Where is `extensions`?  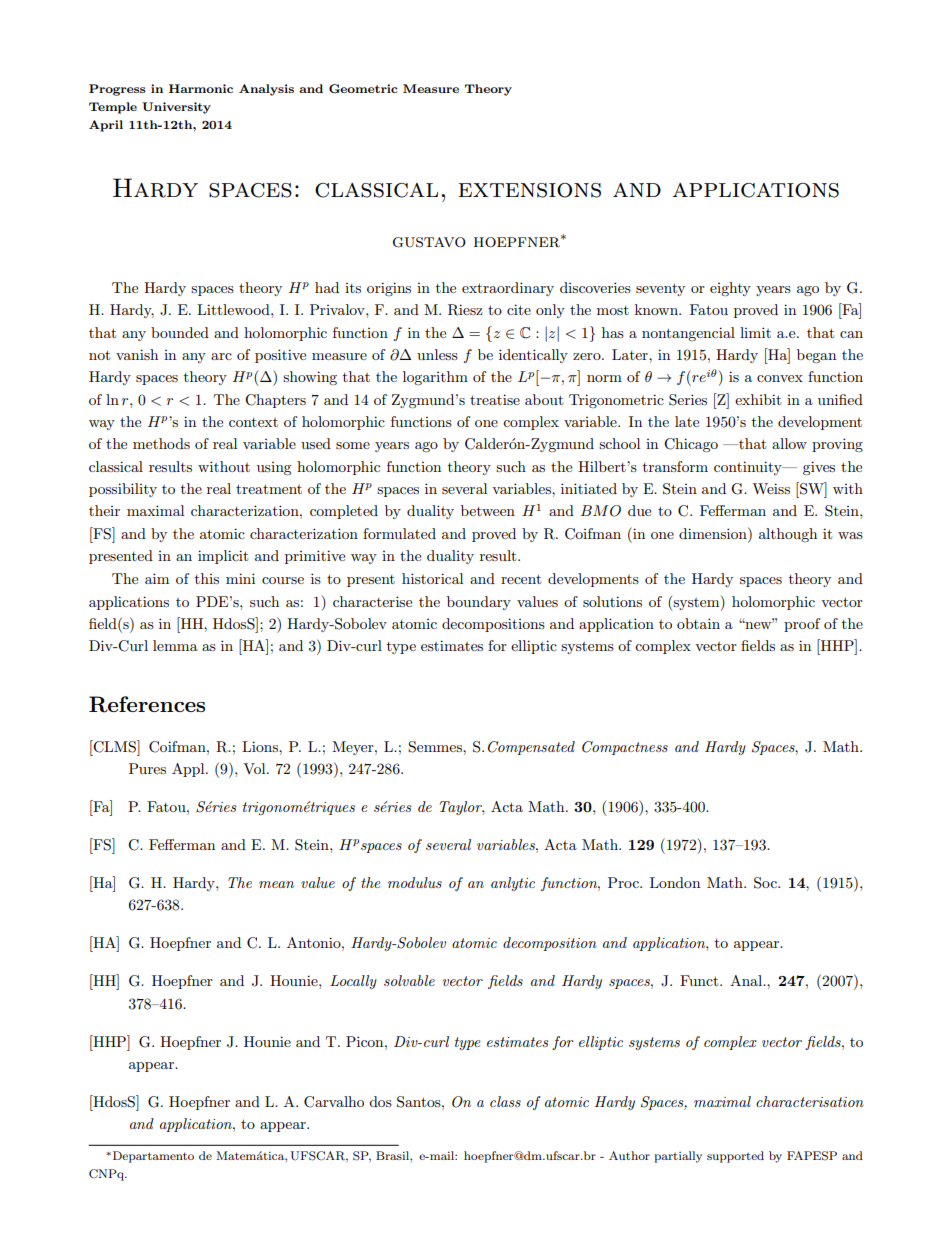 extensions is located at coordinates (530, 190).
